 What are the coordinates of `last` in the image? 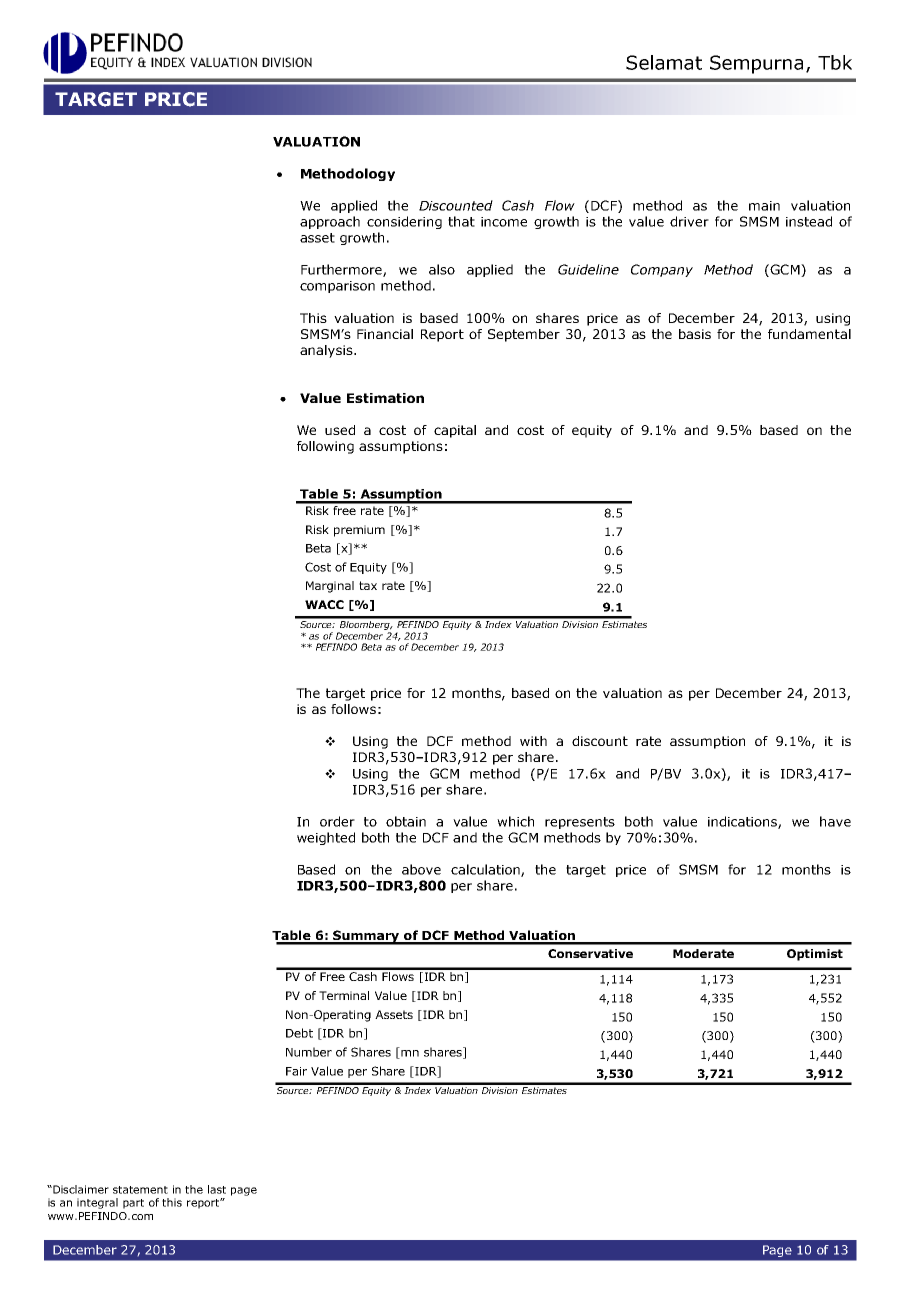 It's located at (217, 1189).
